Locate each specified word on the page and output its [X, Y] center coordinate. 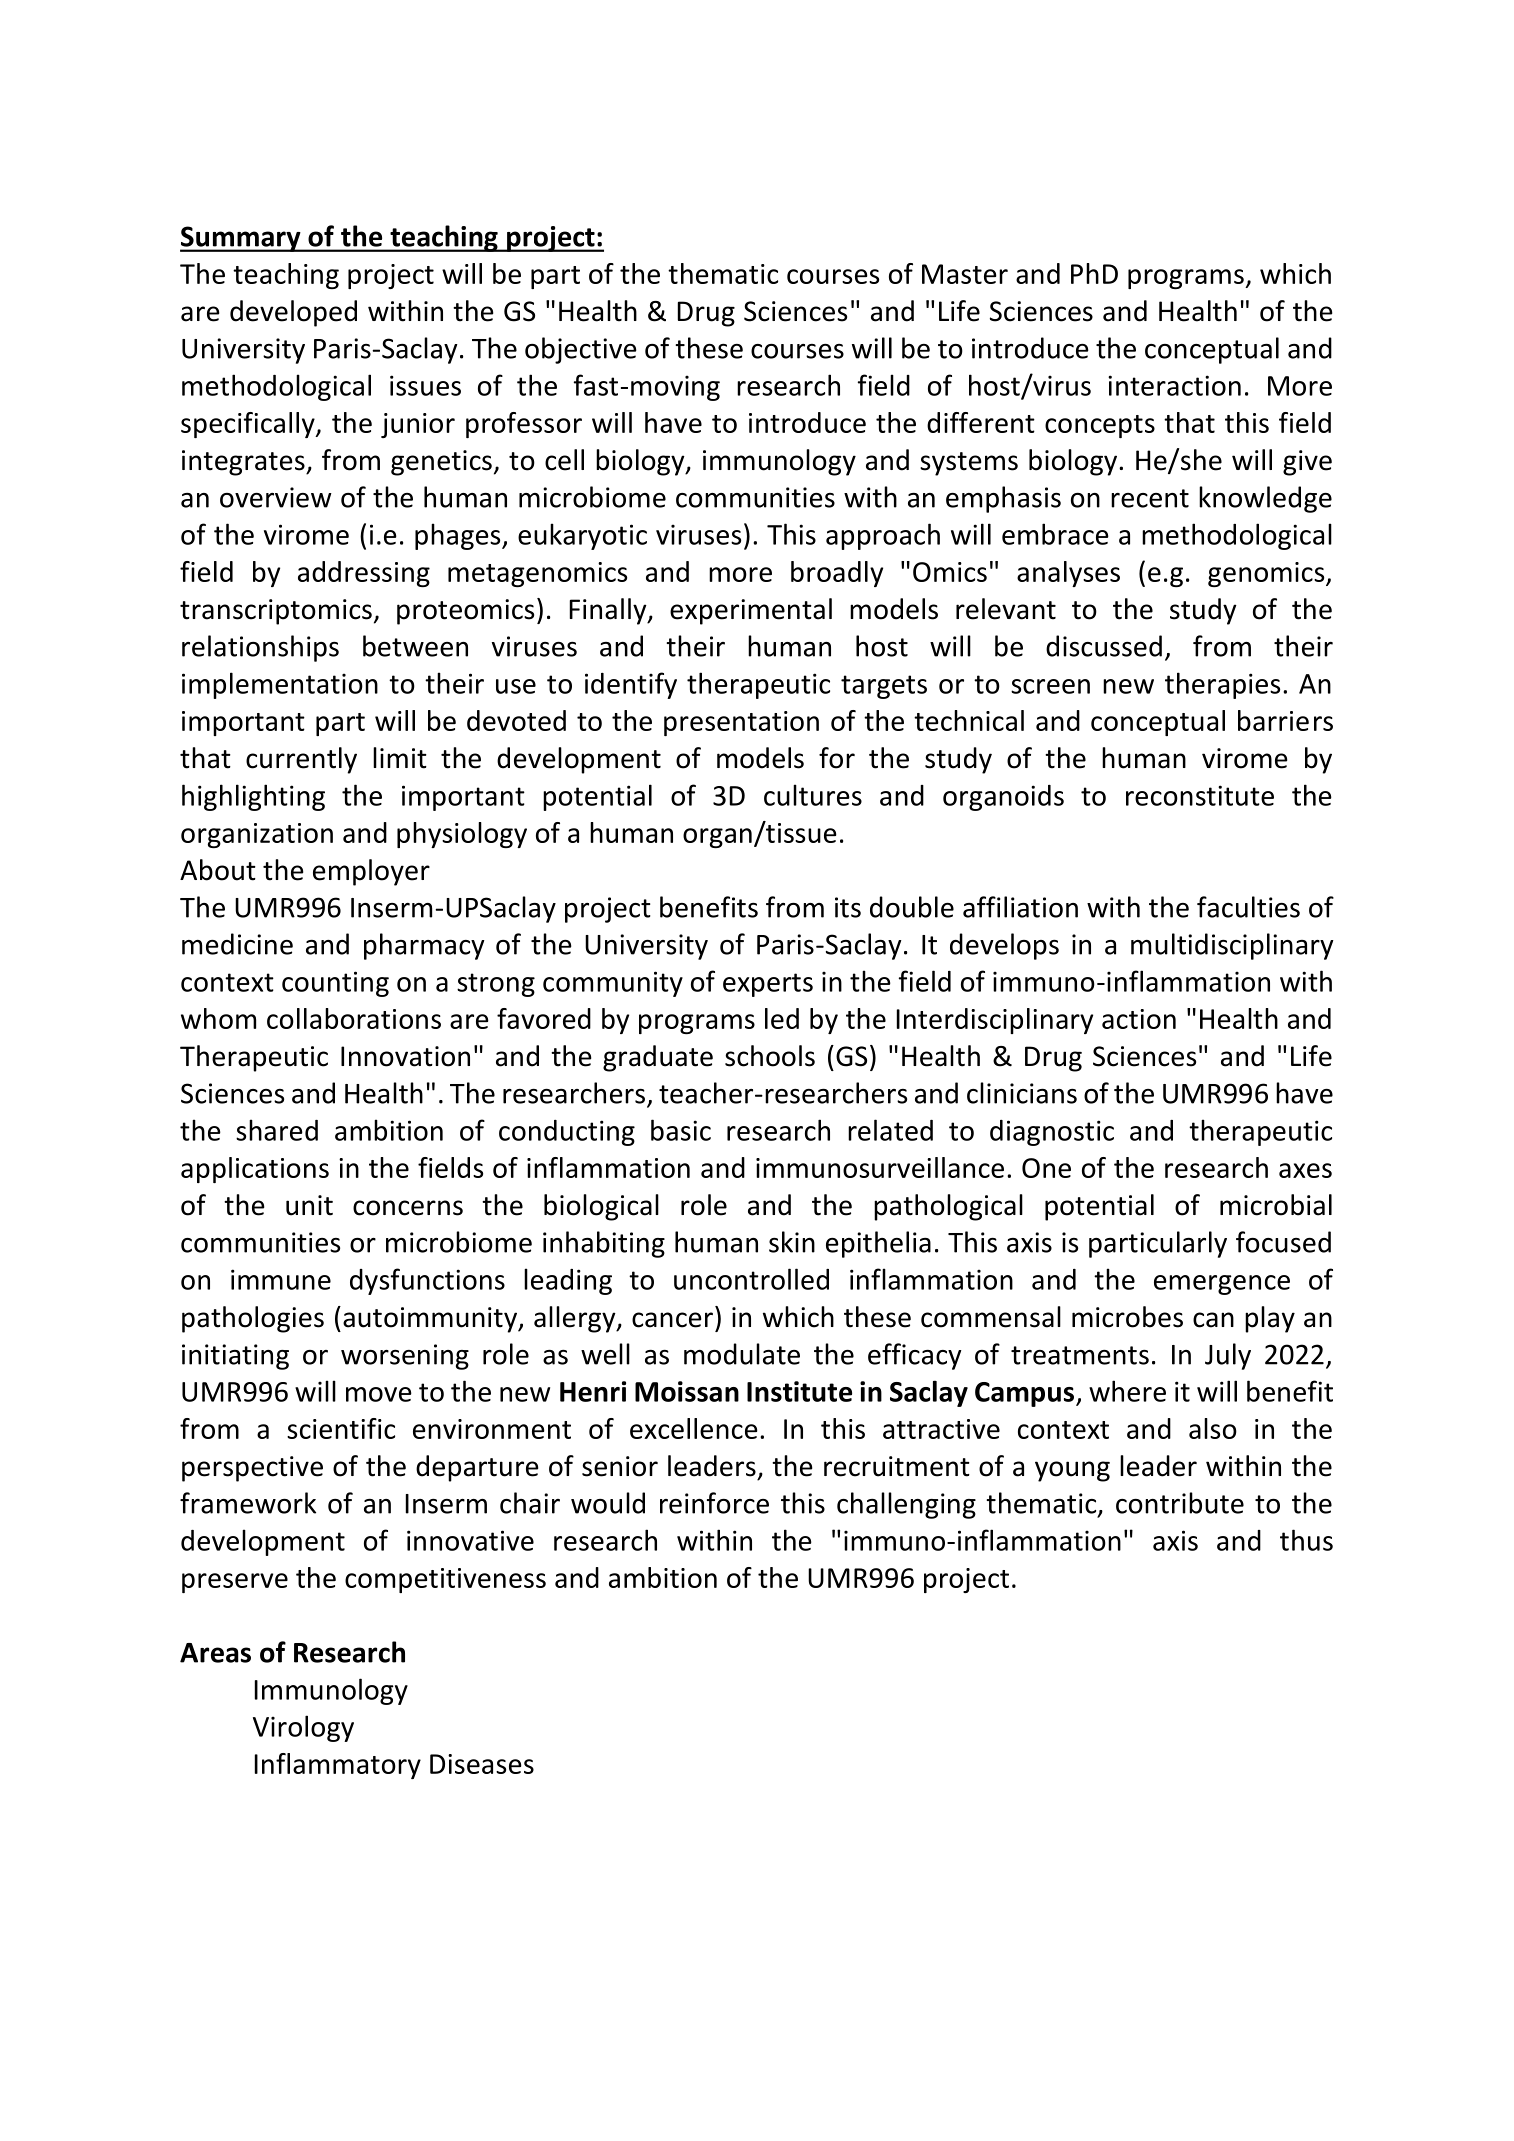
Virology [303, 1728]
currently [301, 760]
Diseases [482, 1764]
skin [792, 1242]
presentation [741, 723]
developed [293, 313]
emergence [1222, 1285]
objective [581, 350]
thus [1306, 1540]
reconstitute [1200, 795]
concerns [408, 1208]
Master [965, 274]
